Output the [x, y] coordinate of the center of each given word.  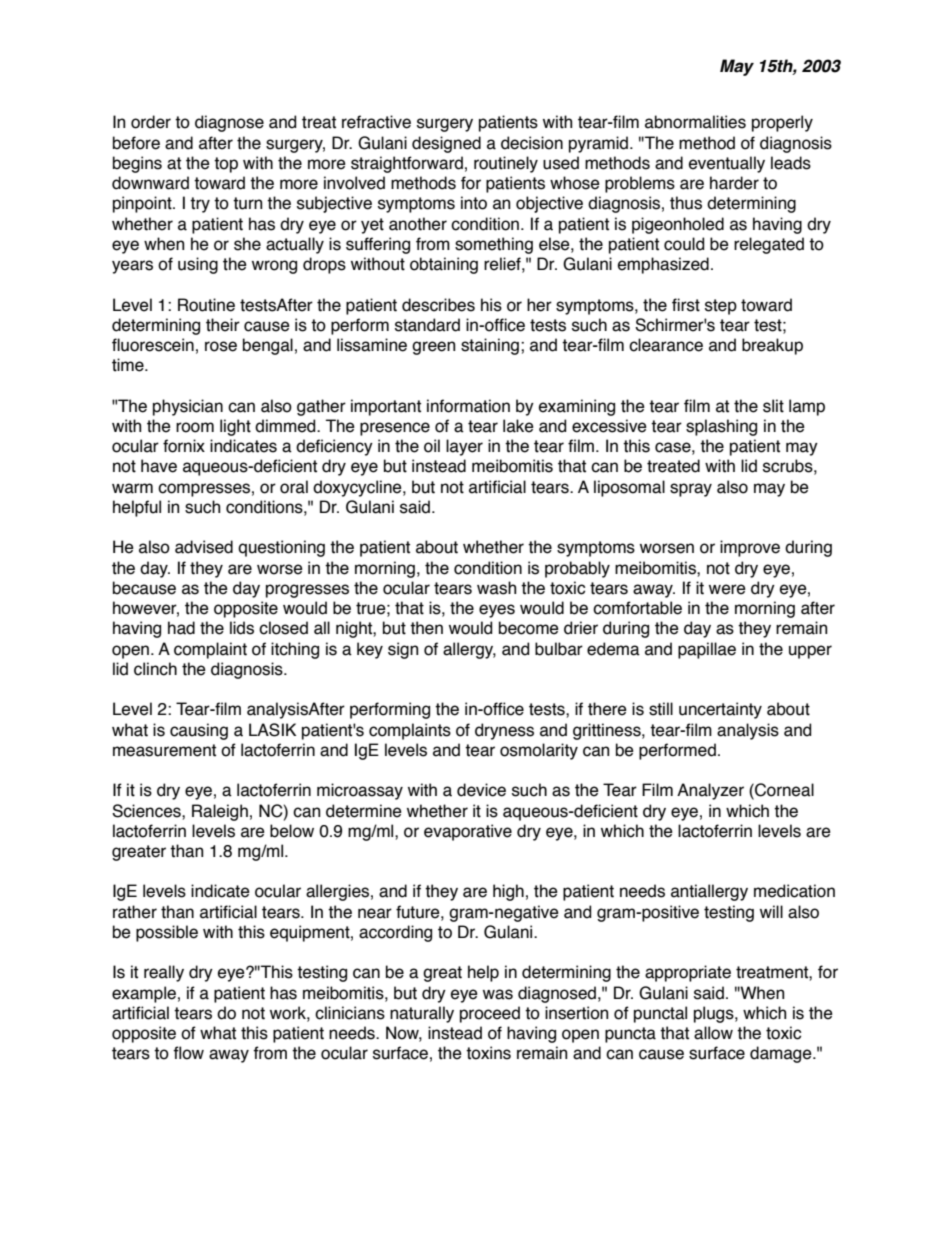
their [223, 325]
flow [188, 1053]
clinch [155, 669]
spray [691, 490]
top [226, 165]
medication [794, 891]
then [426, 628]
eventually [727, 164]
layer [464, 447]
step [721, 307]
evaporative [468, 832]
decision [532, 143]
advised [204, 547]
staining [490, 346]
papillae [707, 650]
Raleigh [220, 812]
